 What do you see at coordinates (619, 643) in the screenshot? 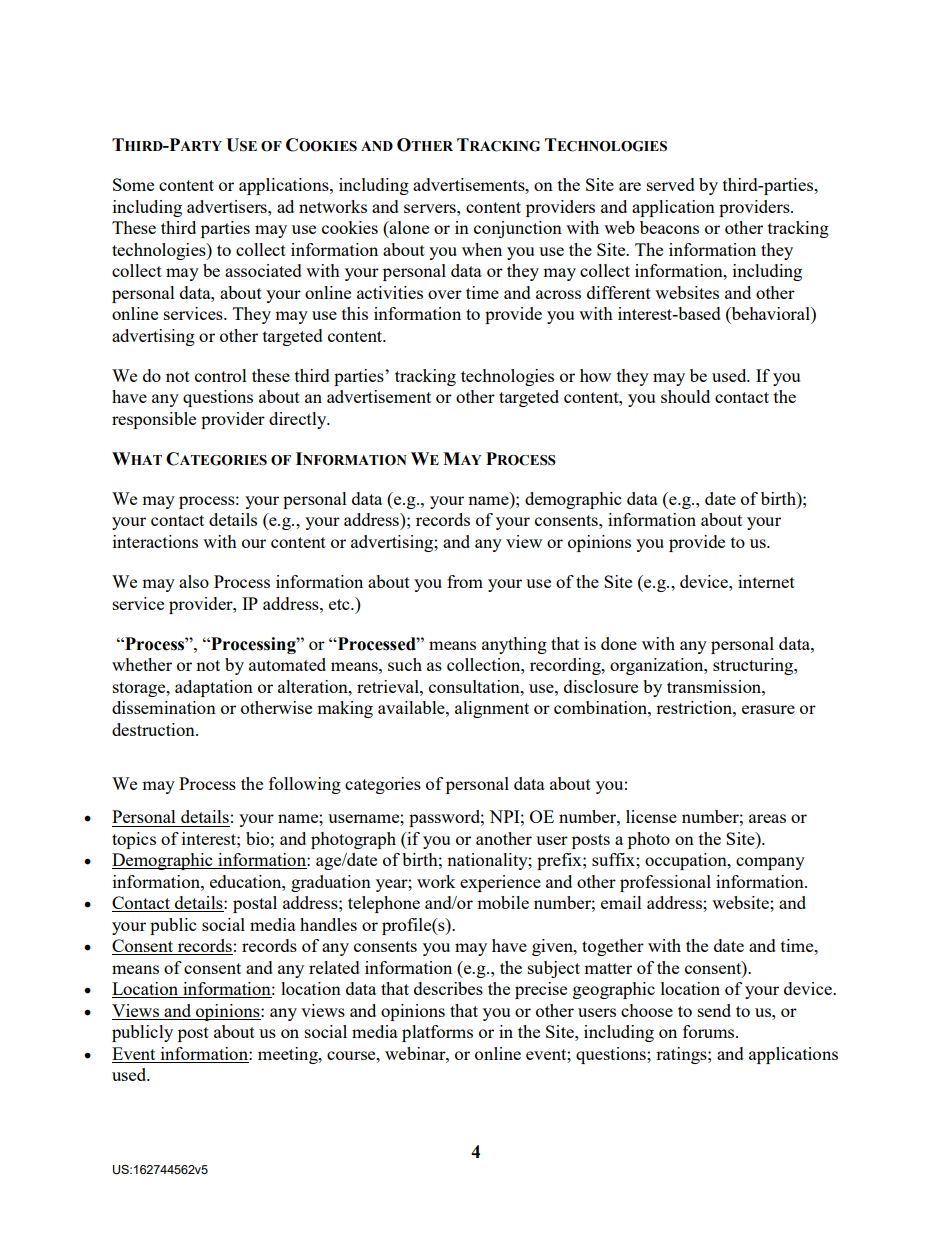
I see `done` at bounding box center [619, 643].
